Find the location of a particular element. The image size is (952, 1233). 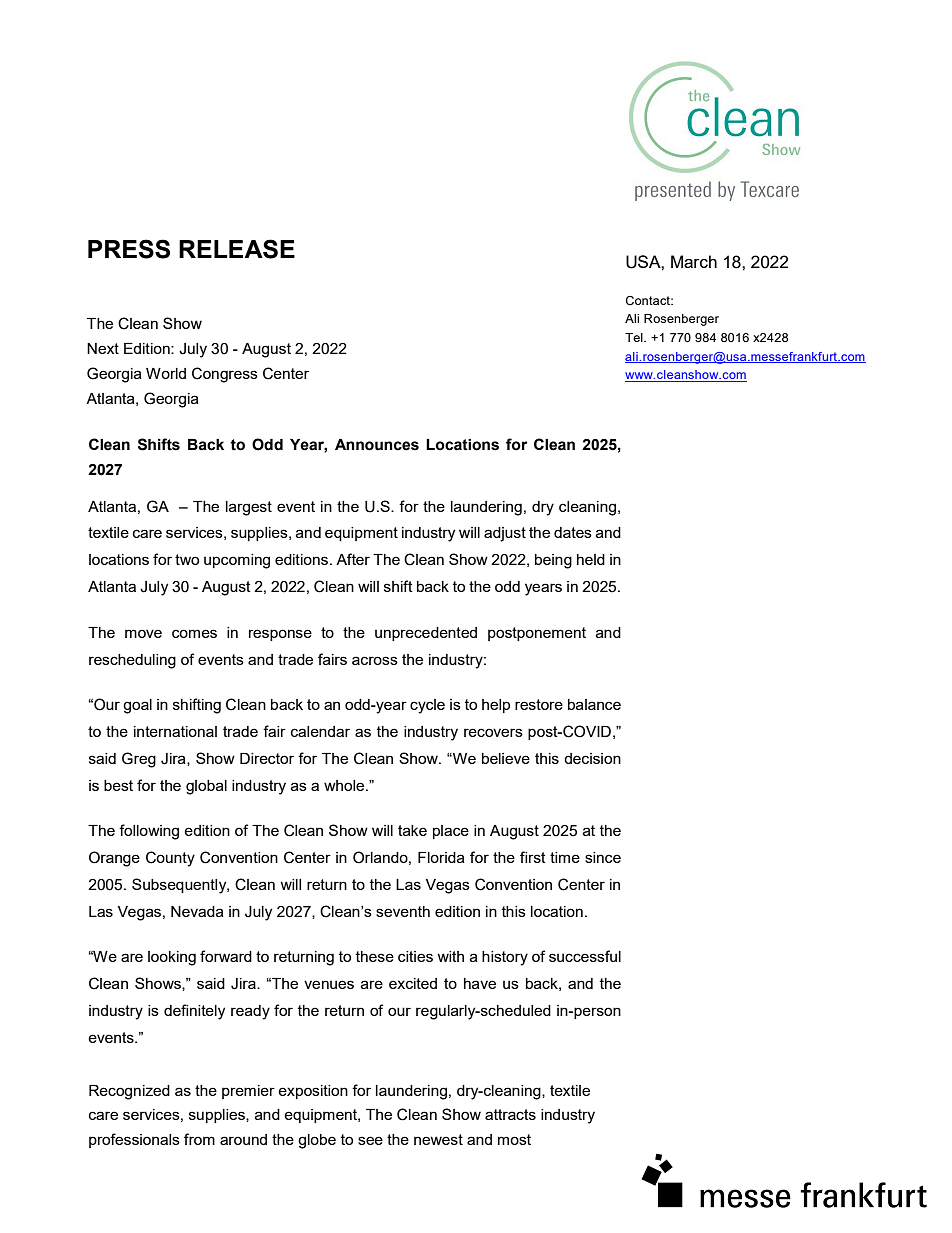

March is located at coordinates (694, 261).
